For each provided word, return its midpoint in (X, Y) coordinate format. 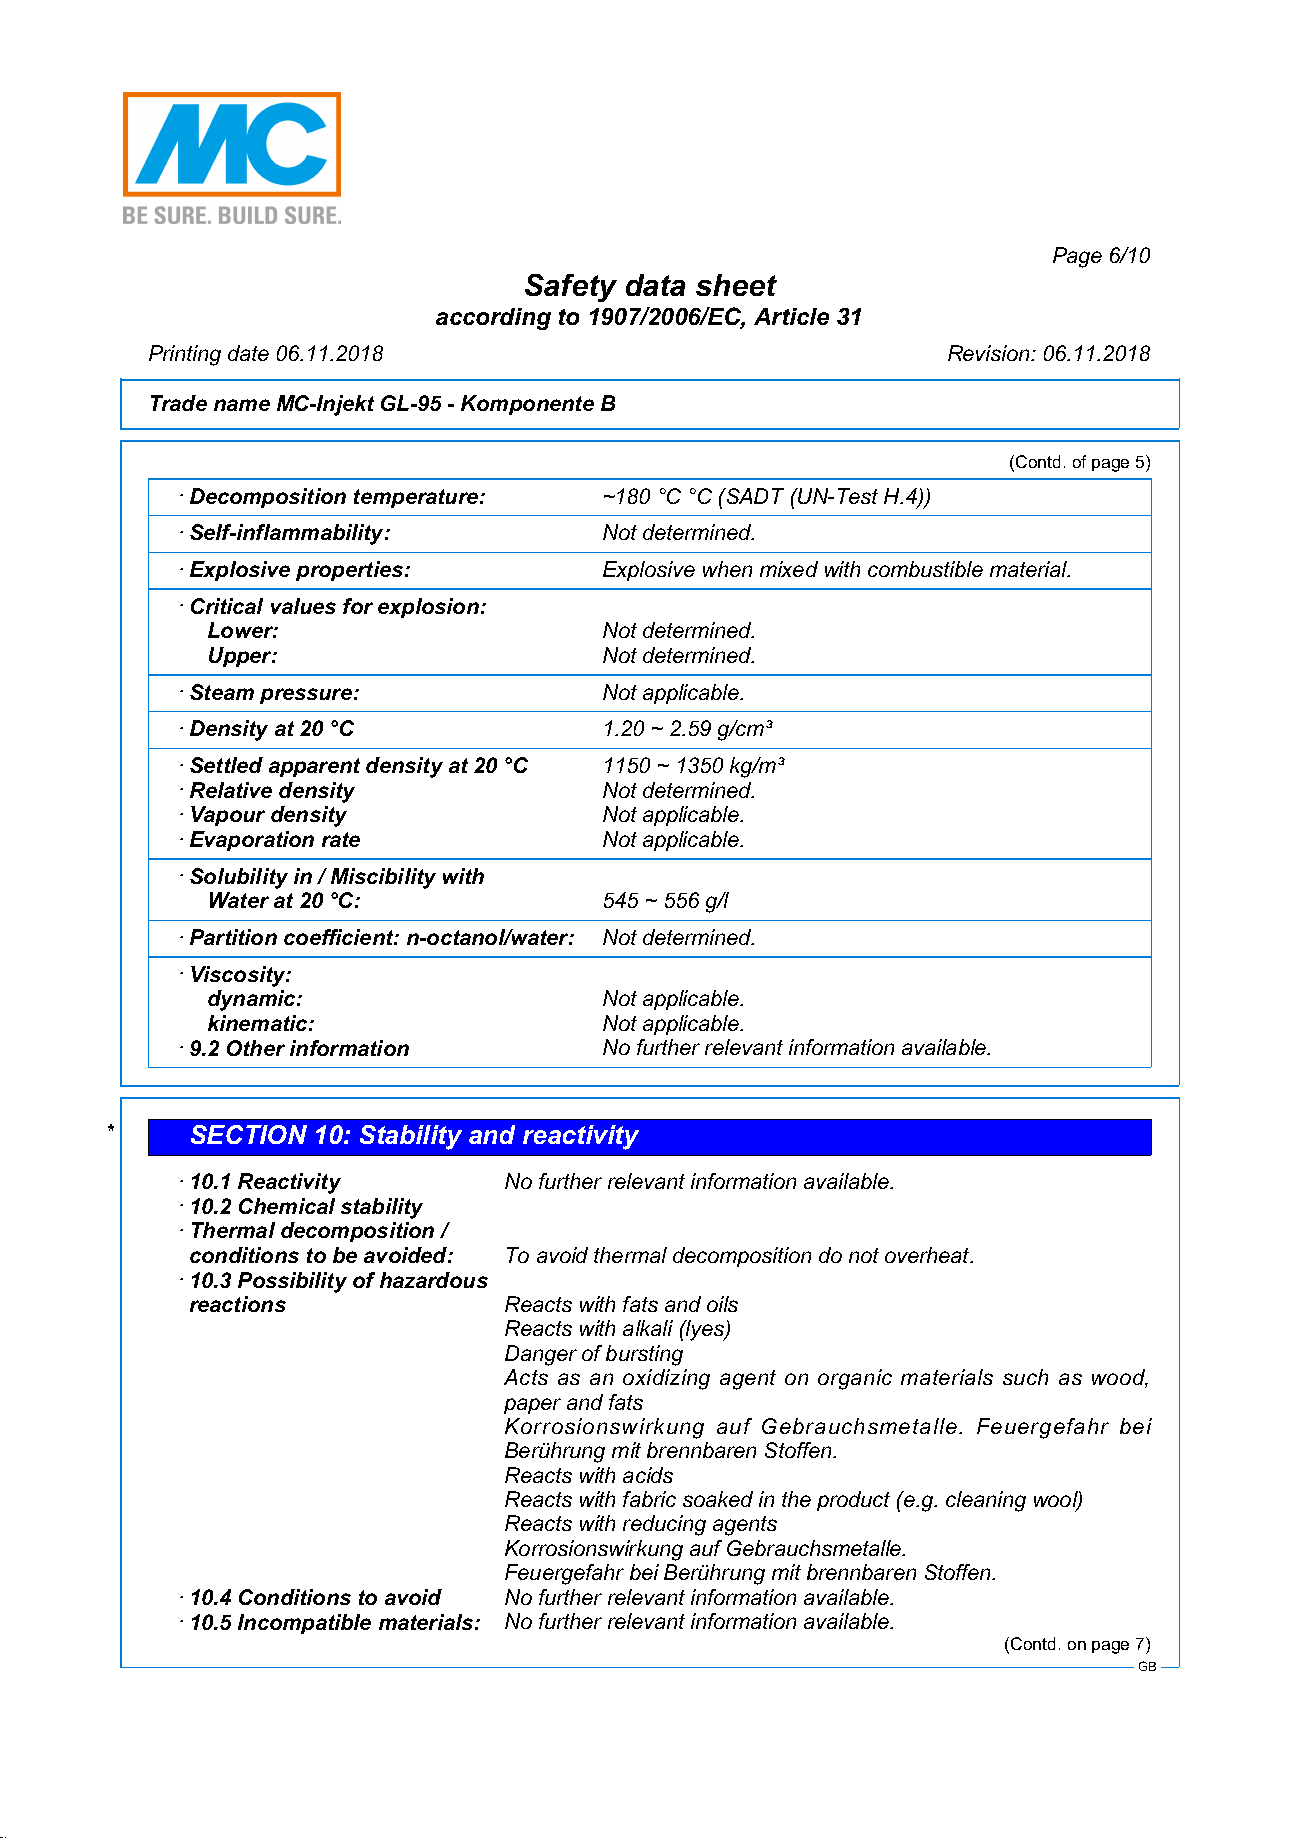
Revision (990, 353)
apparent (314, 767)
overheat (928, 1255)
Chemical (287, 1206)
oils (722, 1304)
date (248, 353)
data (655, 285)
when (727, 569)
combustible (925, 569)
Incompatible (304, 1624)
